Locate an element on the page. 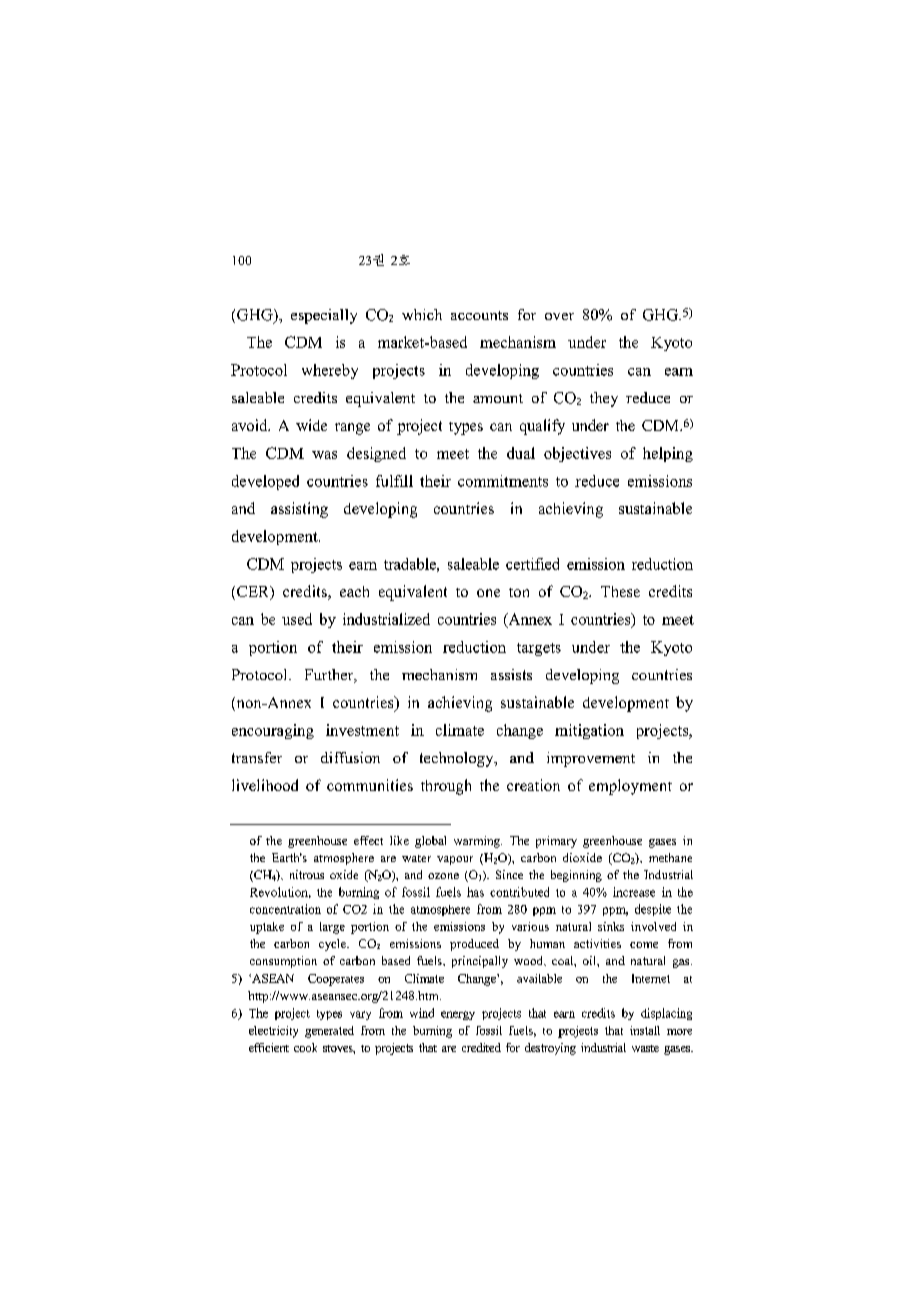  especially is located at coordinates (324, 316).
